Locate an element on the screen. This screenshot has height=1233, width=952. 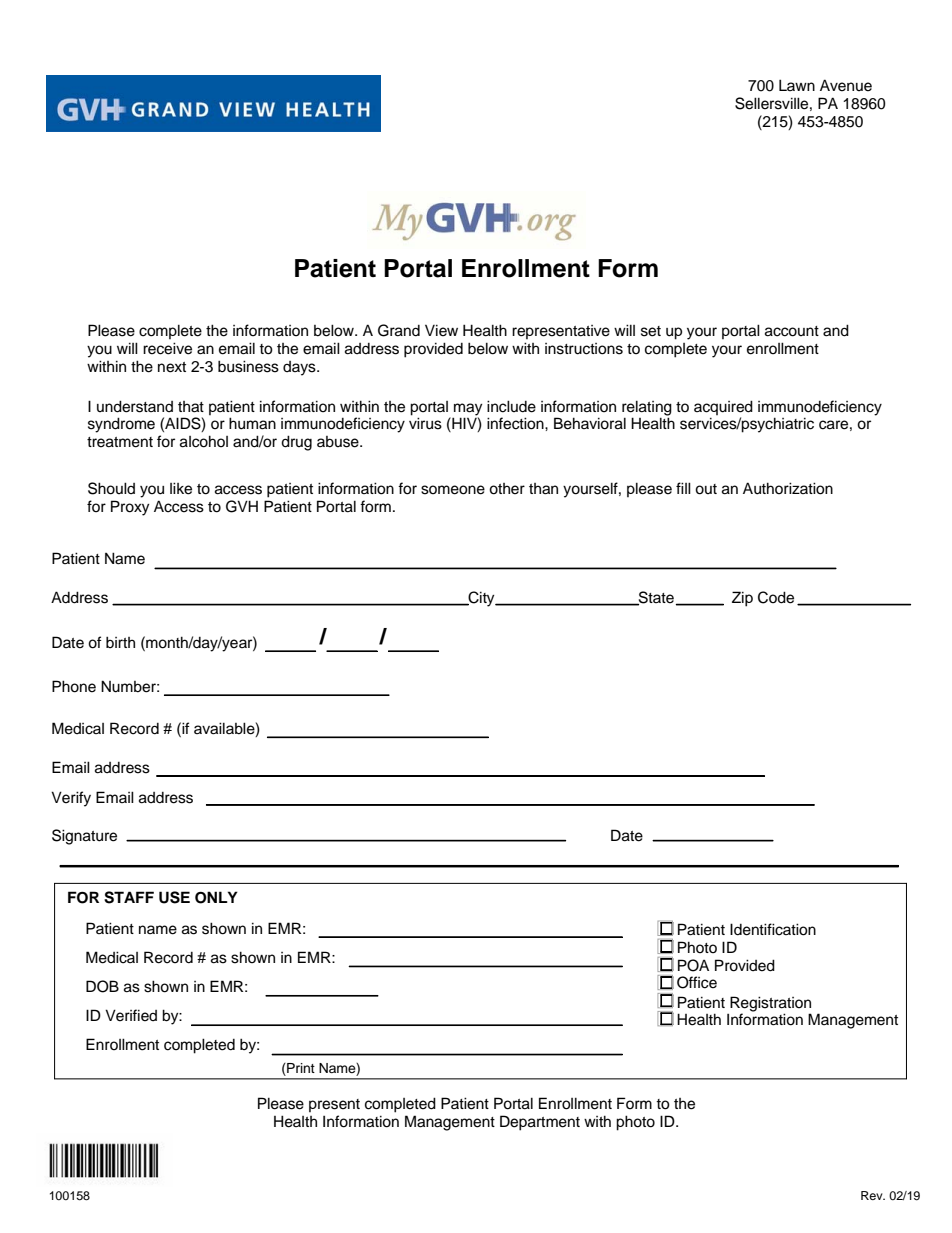
Identification is located at coordinates (773, 929).
